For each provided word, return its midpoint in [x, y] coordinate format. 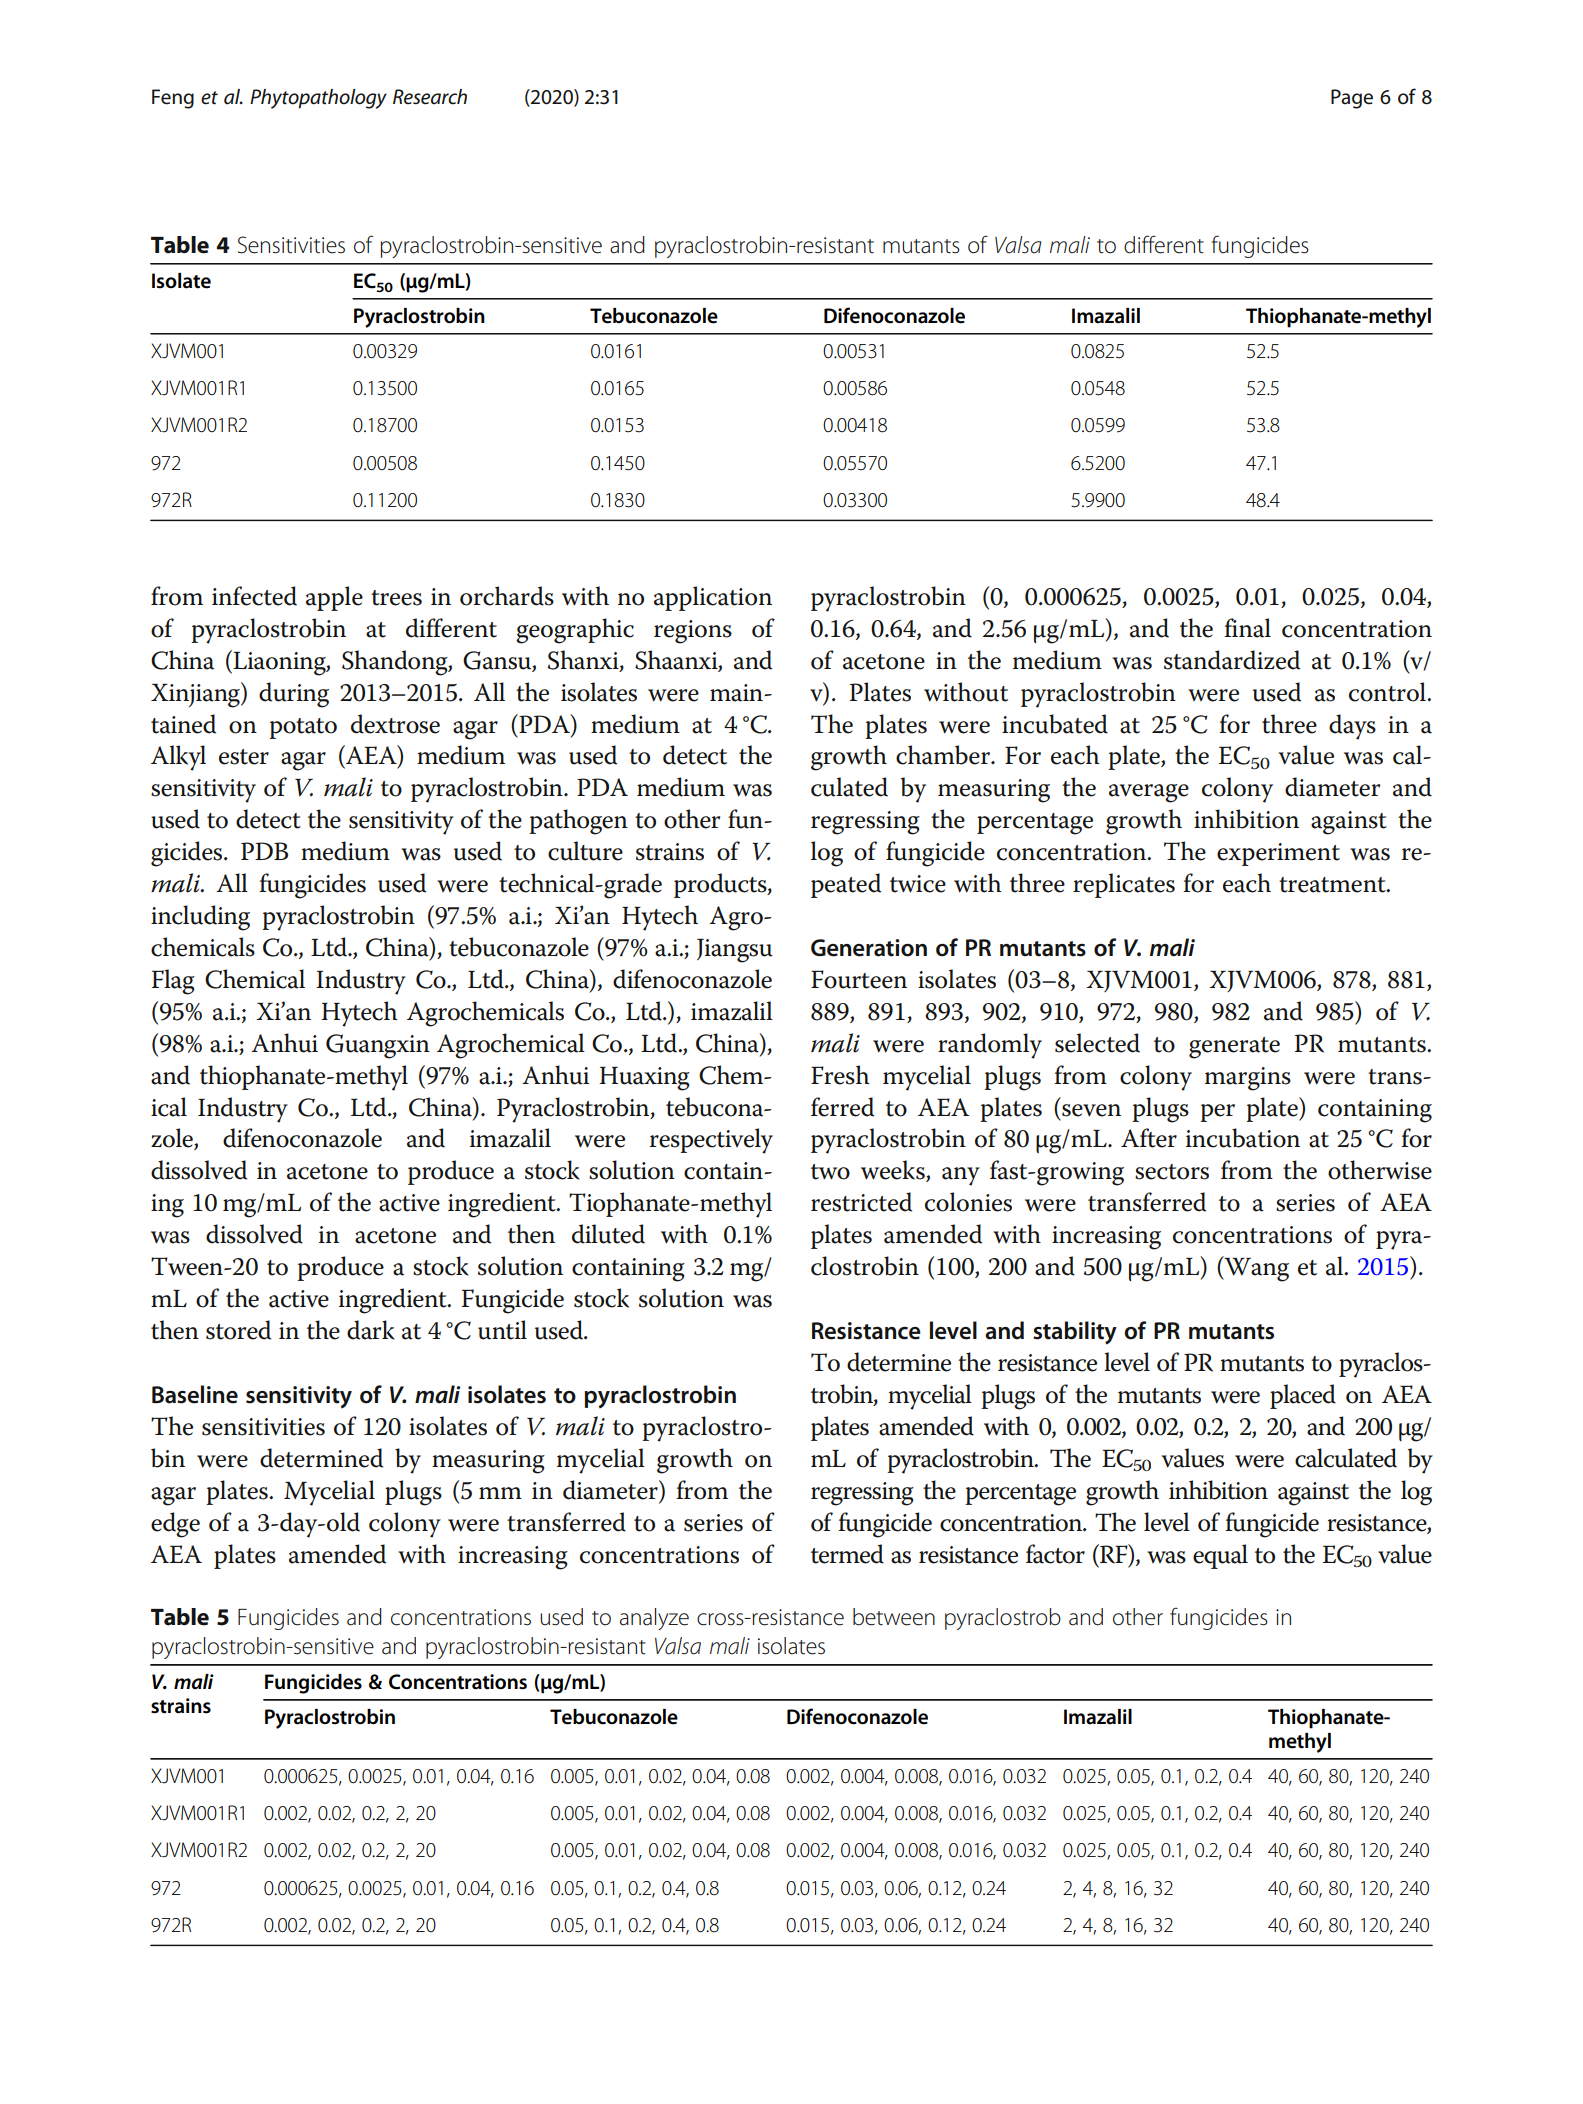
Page [1352, 99]
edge [175, 1525]
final [1247, 628]
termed [847, 1554]
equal [1220, 1556]
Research [430, 97]
